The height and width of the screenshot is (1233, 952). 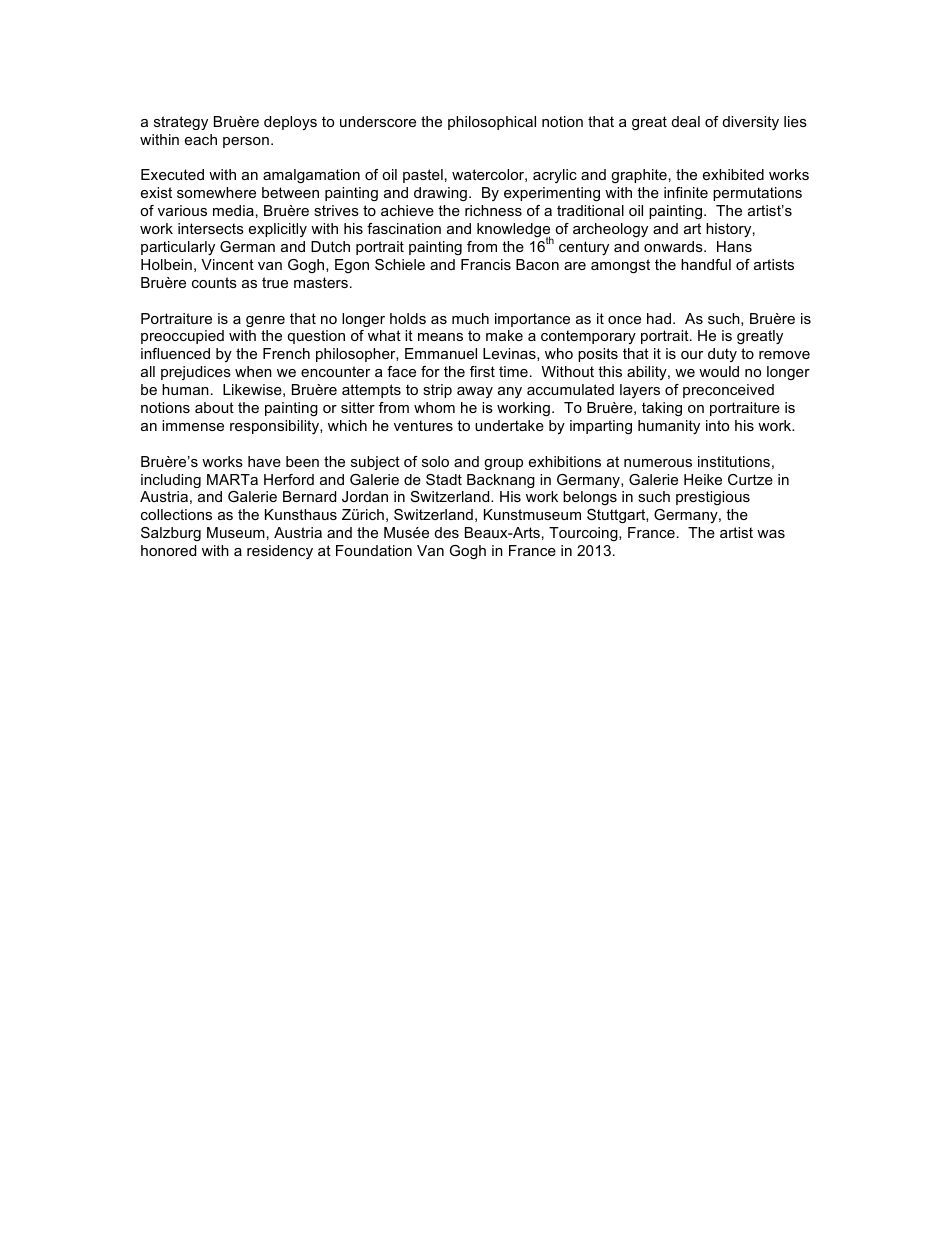 I want to click on duty, so click(x=722, y=355).
